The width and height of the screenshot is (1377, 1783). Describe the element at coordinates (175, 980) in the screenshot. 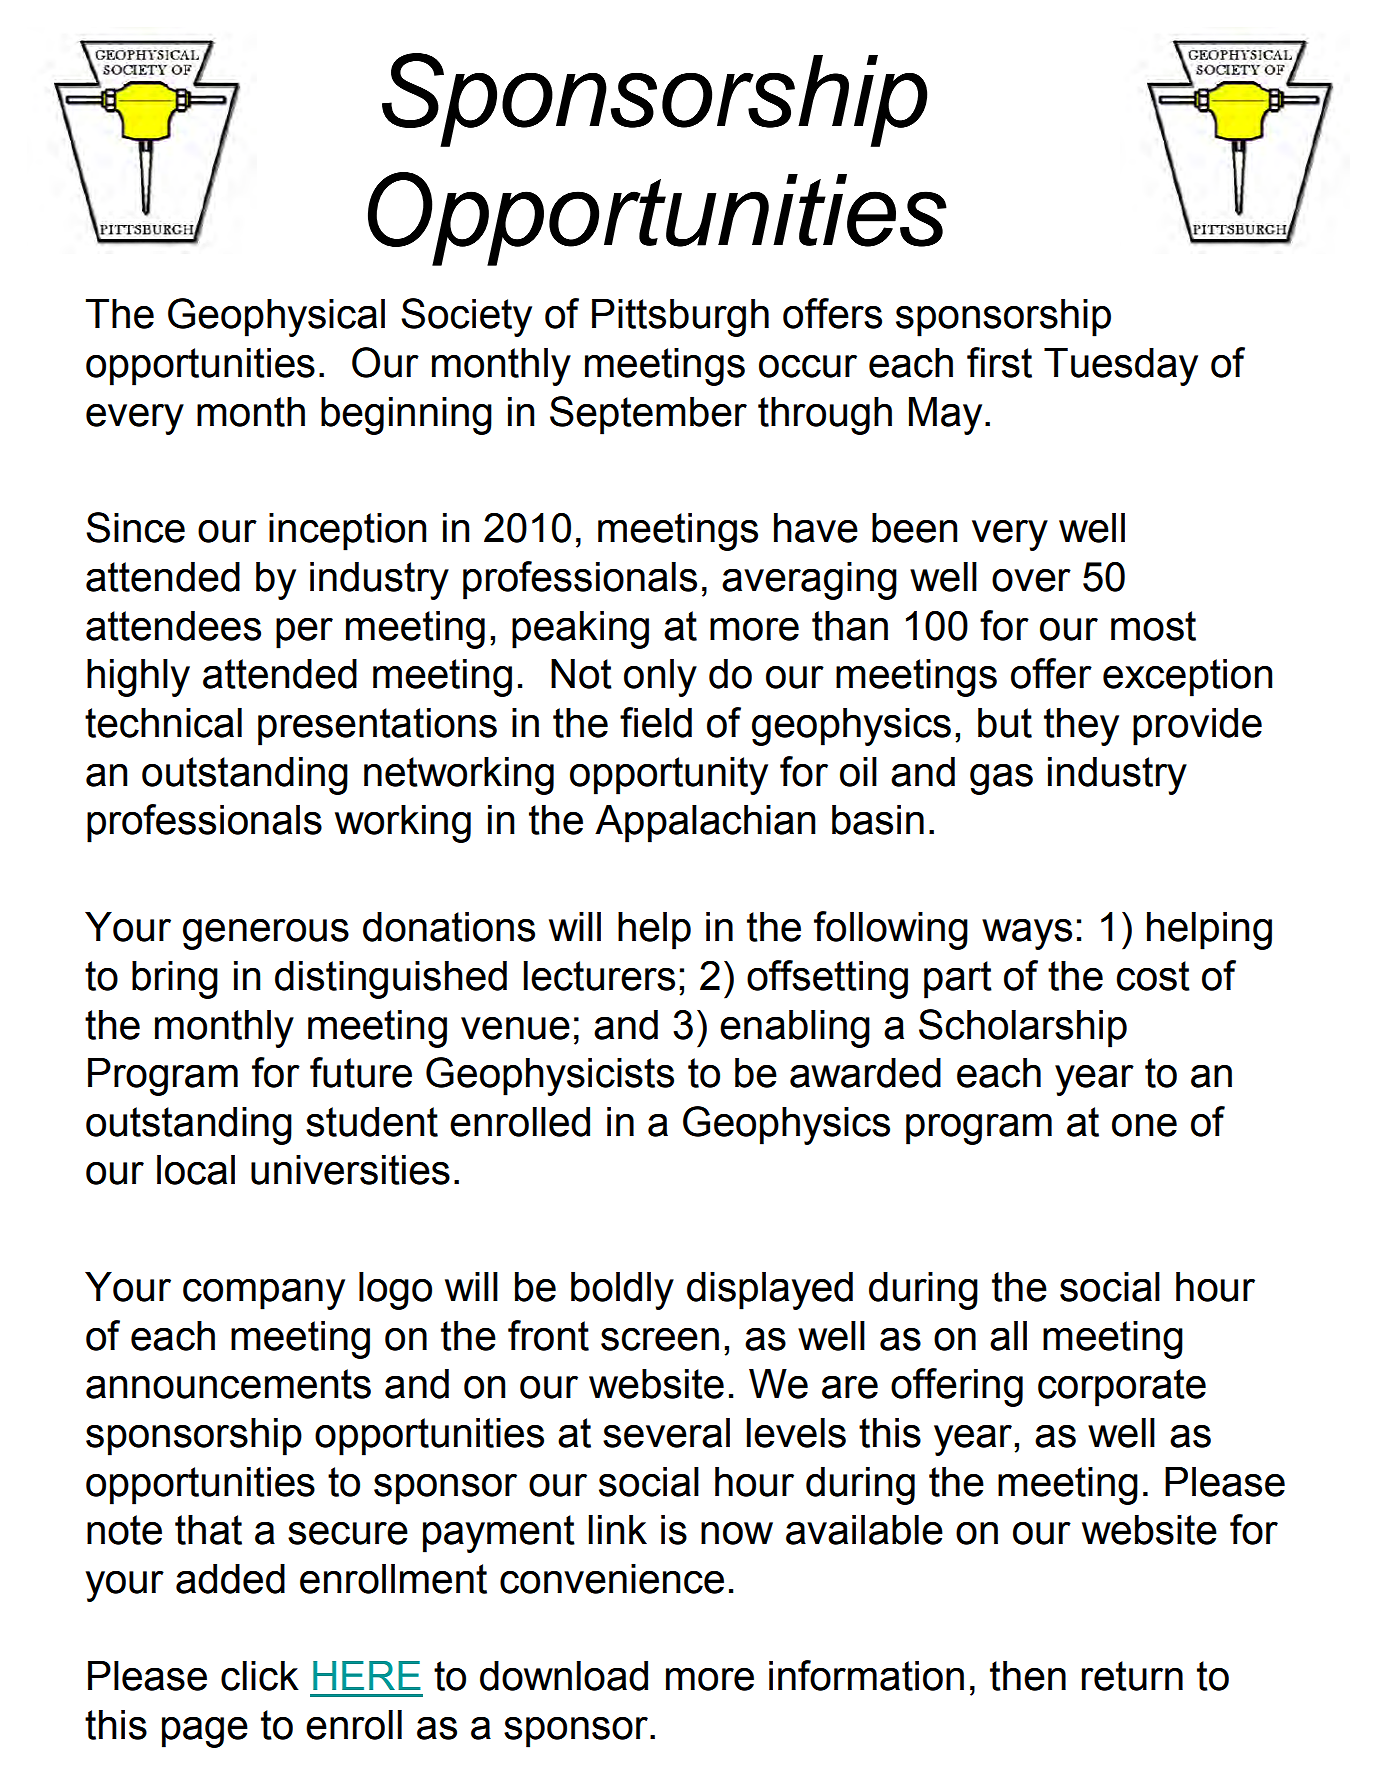

I see `bring` at that location.
